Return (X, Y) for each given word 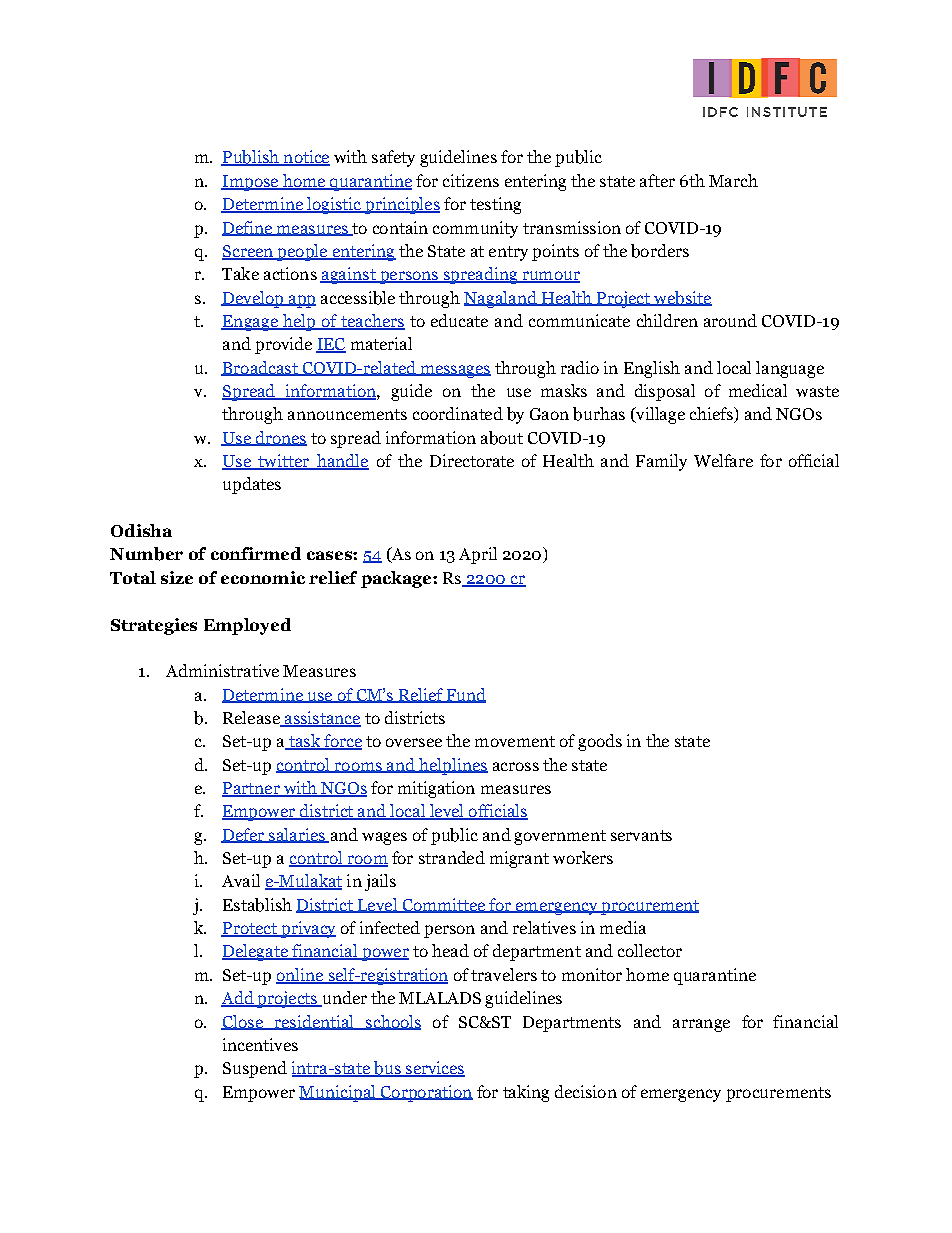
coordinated (458, 413)
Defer (244, 835)
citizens (471, 180)
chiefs (712, 415)
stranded (452, 857)
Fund (465, 695)
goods (600, 742)
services (434, 1069)
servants (641, 835)
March (733, 180)
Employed (247, 626)
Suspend (255, 1069)
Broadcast (260, 368)
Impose (251, 183)
